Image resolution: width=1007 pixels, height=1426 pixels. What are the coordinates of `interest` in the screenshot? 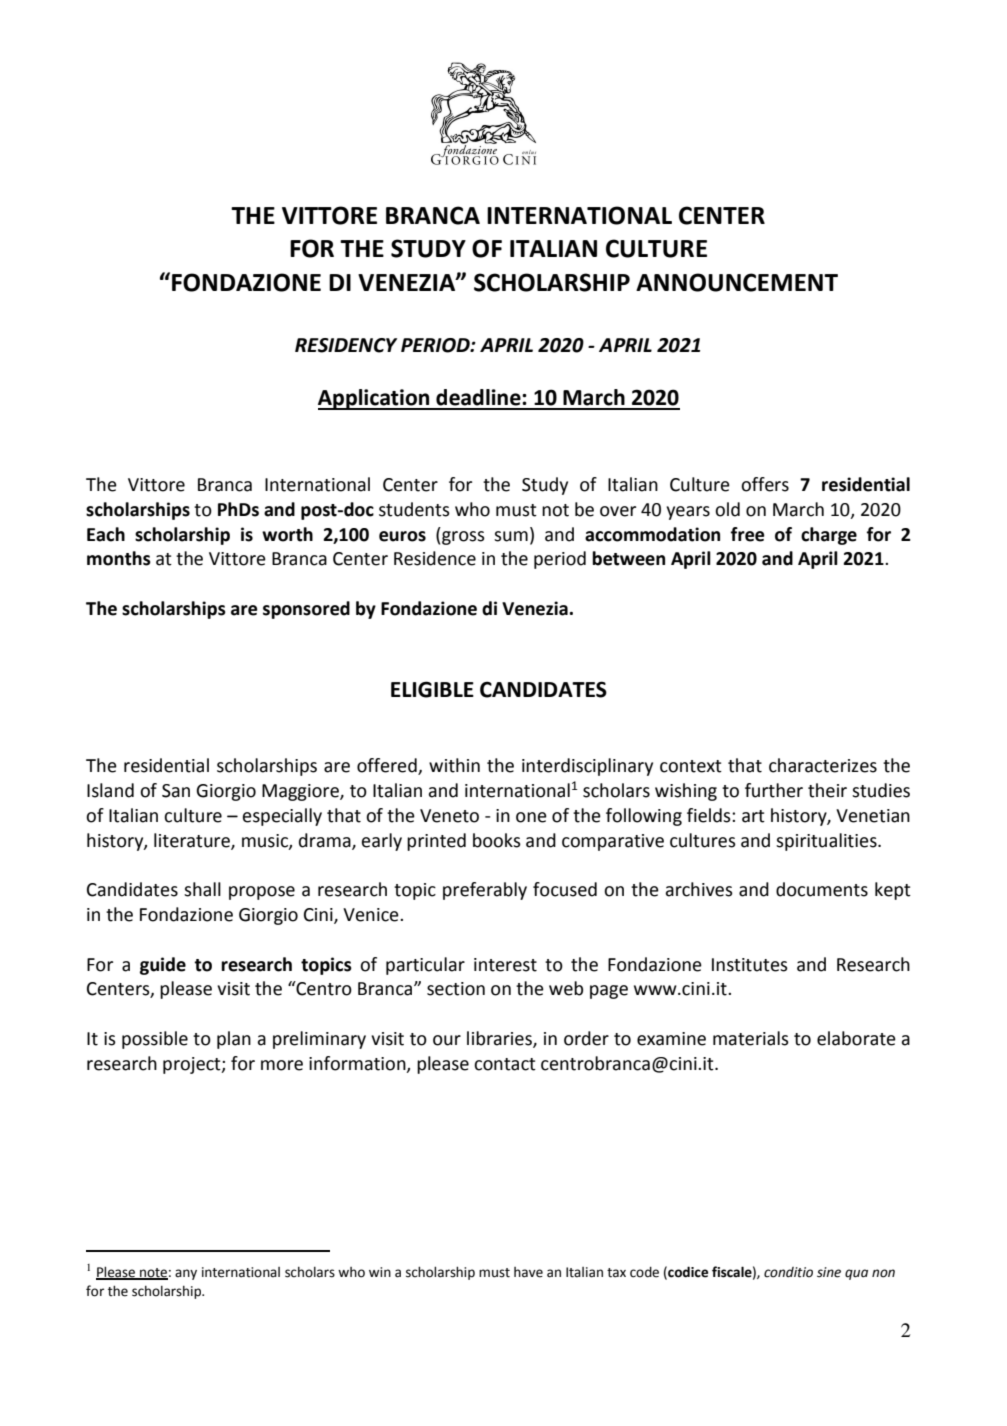 It's located at (505, 965).
